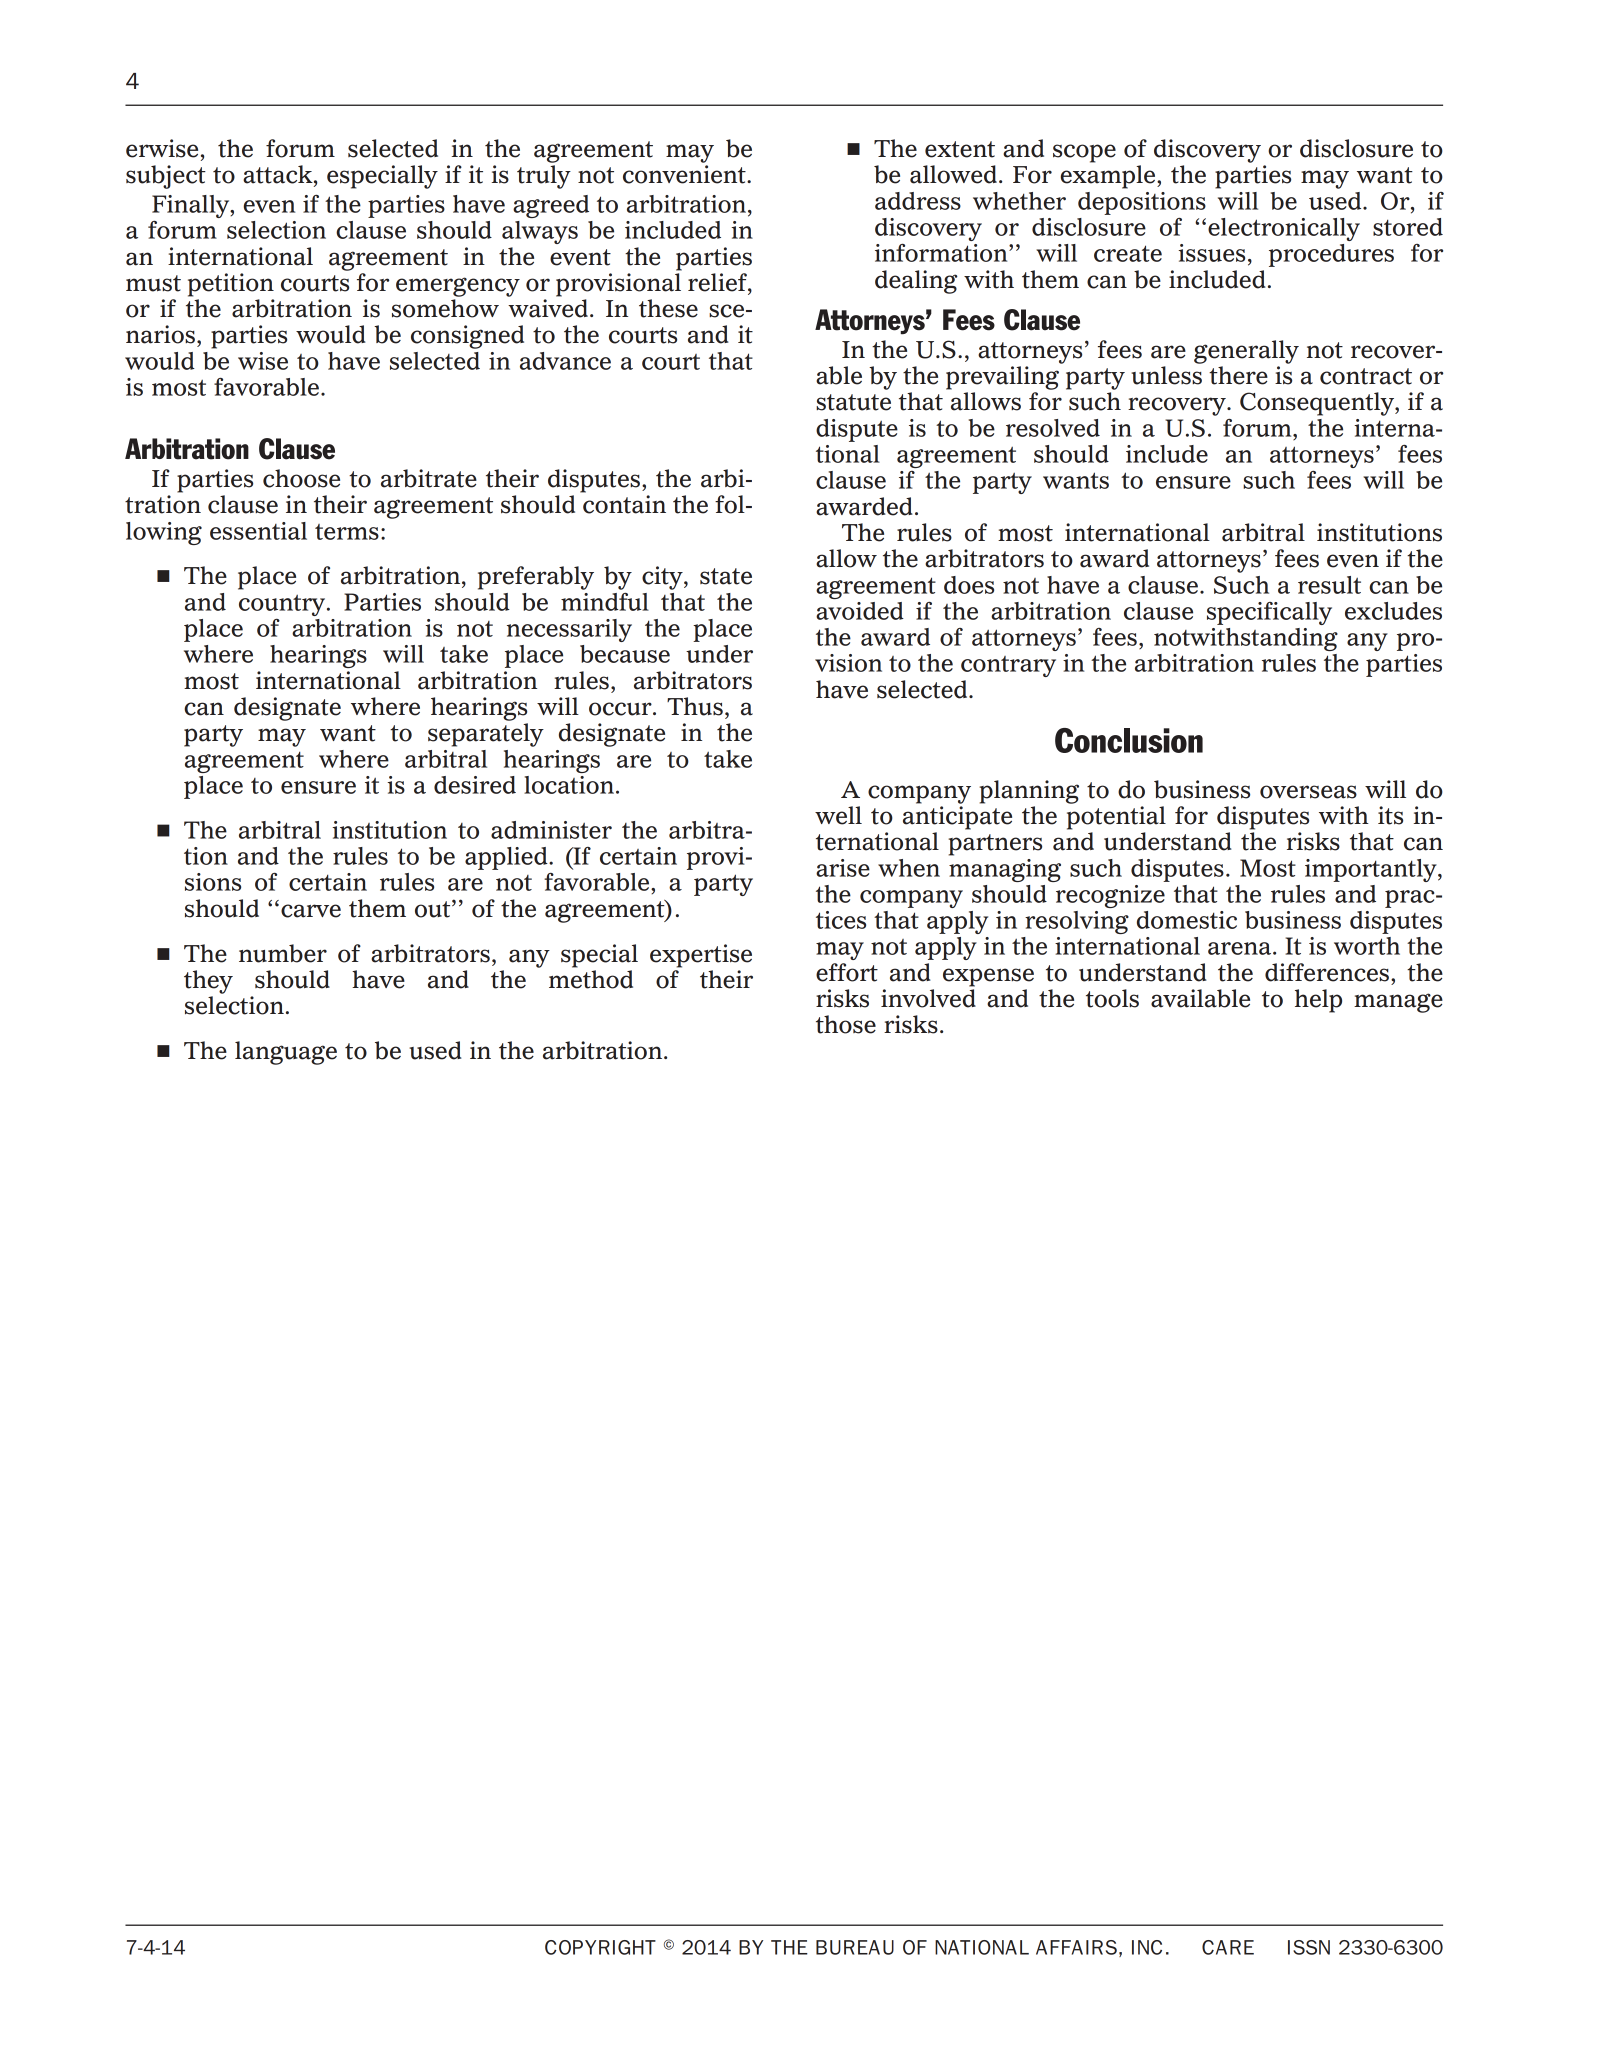 The height and width of the screenshot is (2071, 1600). What do you see at coordinates (283, 605) in the screenshot?
I see `country` at bounding box center [283, 605].
